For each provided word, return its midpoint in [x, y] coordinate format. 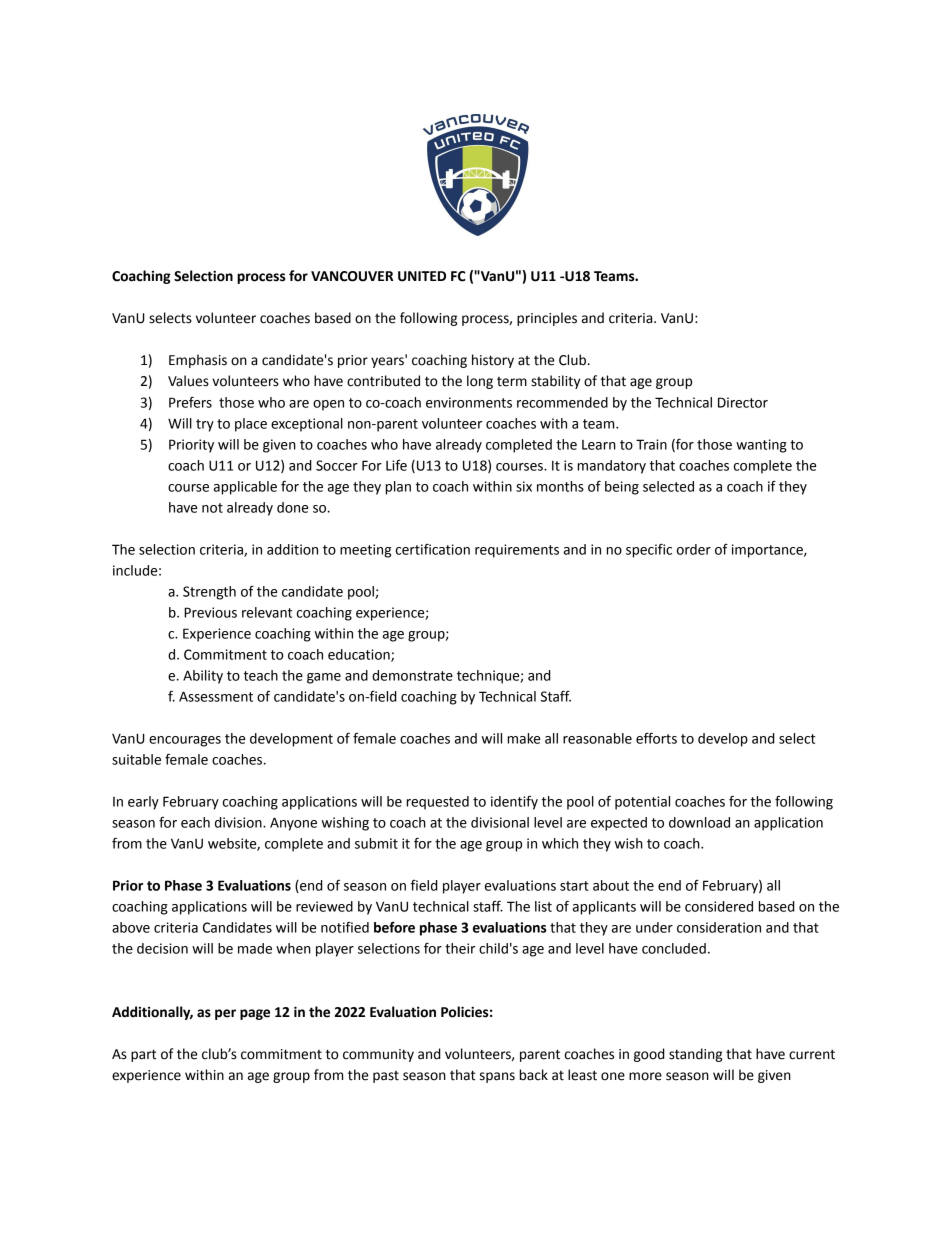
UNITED [422, 276]
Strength [209, 593]
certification [433, 549]
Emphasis [198, 361]
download [699, 822]
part [144, 1055]
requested [438, 803]
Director [743, 402]
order [694, 549]
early [143, 803]
